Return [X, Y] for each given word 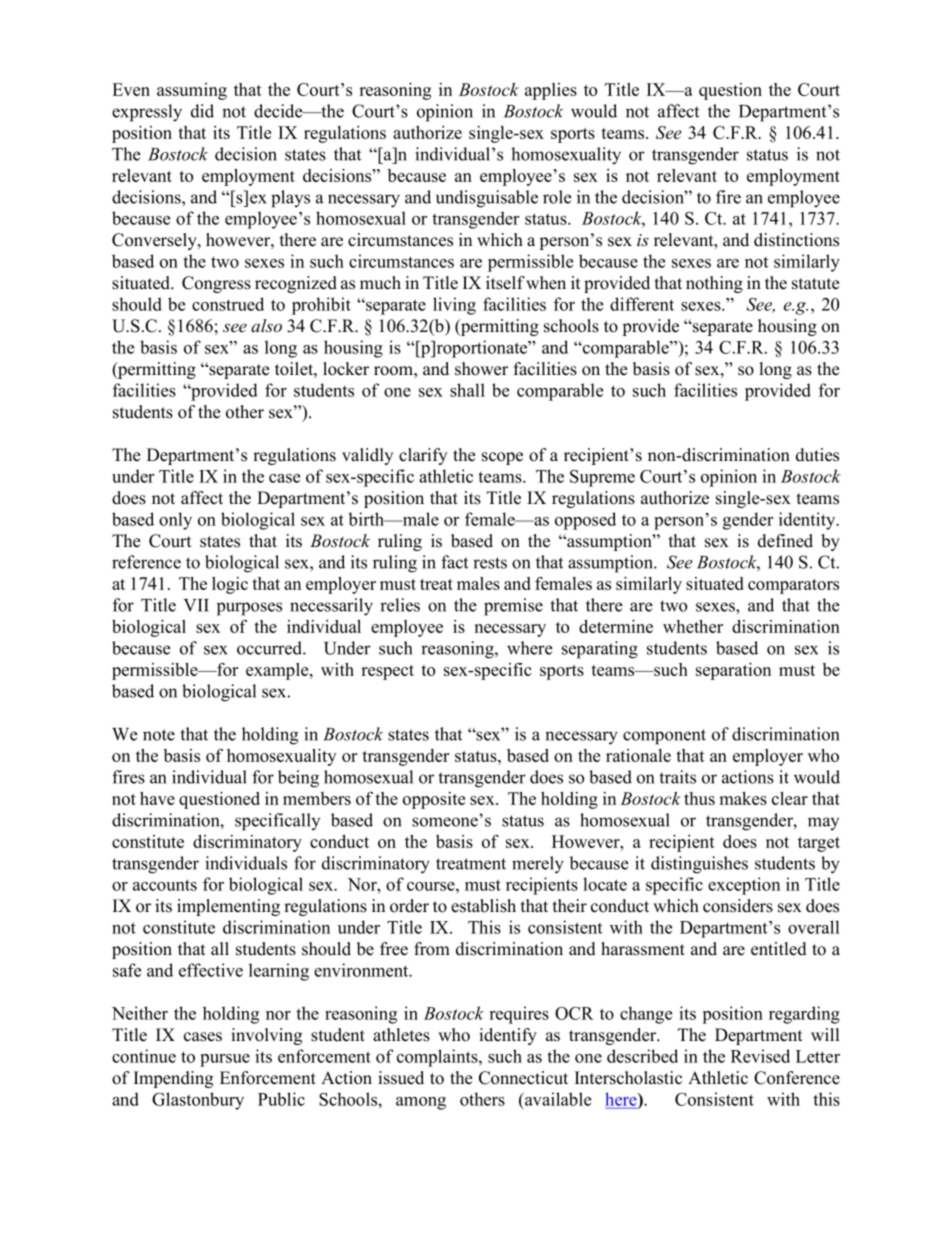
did [202, 111]
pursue [225, 1060]
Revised [760, 1056]
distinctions [796, 240]
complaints [438, 1058]
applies [551, 91]
